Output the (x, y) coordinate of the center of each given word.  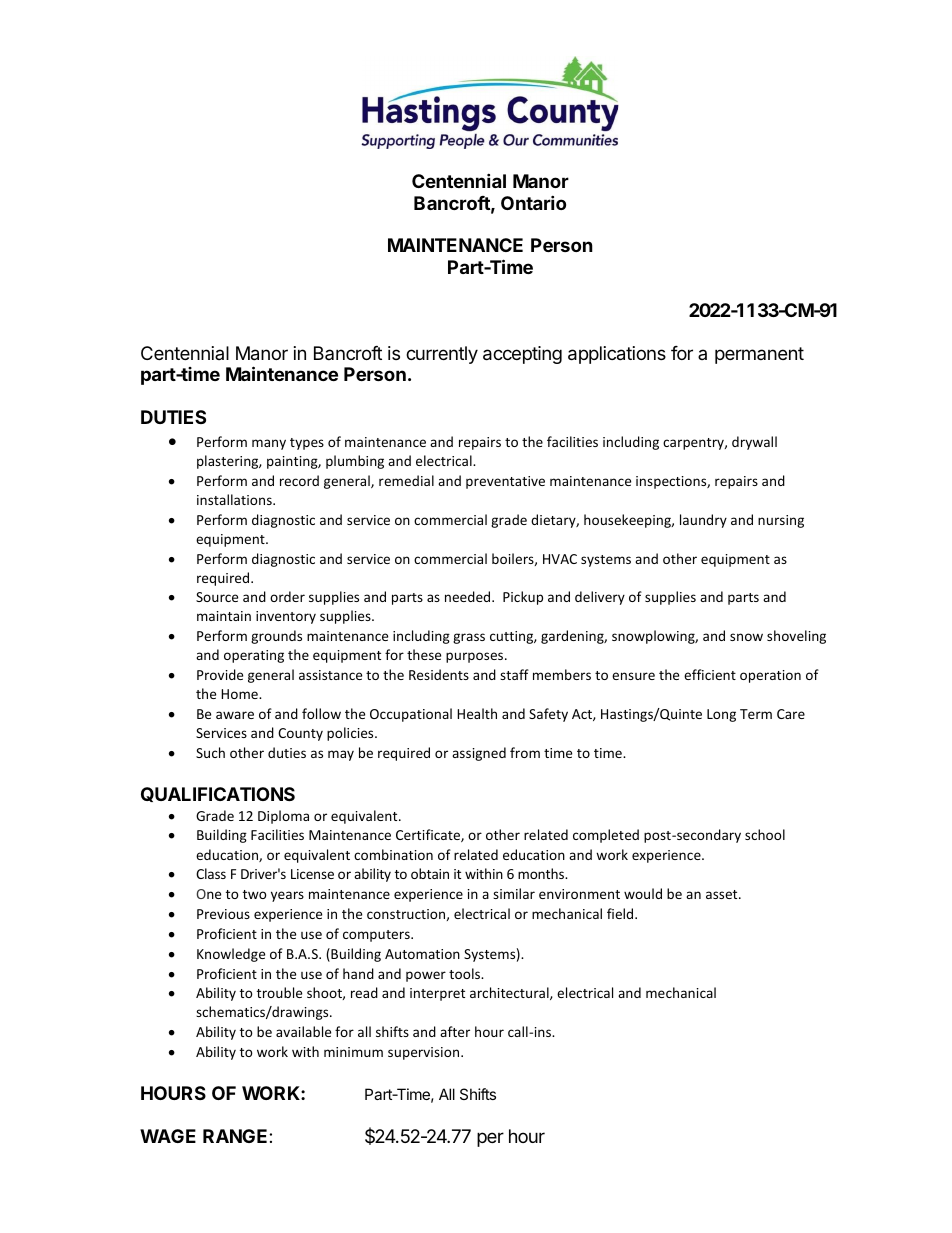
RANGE (236, 1136)
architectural (510, 993)
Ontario (533, 202)
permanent (759, 355)
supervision (425, 1053)
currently (442, 355)
